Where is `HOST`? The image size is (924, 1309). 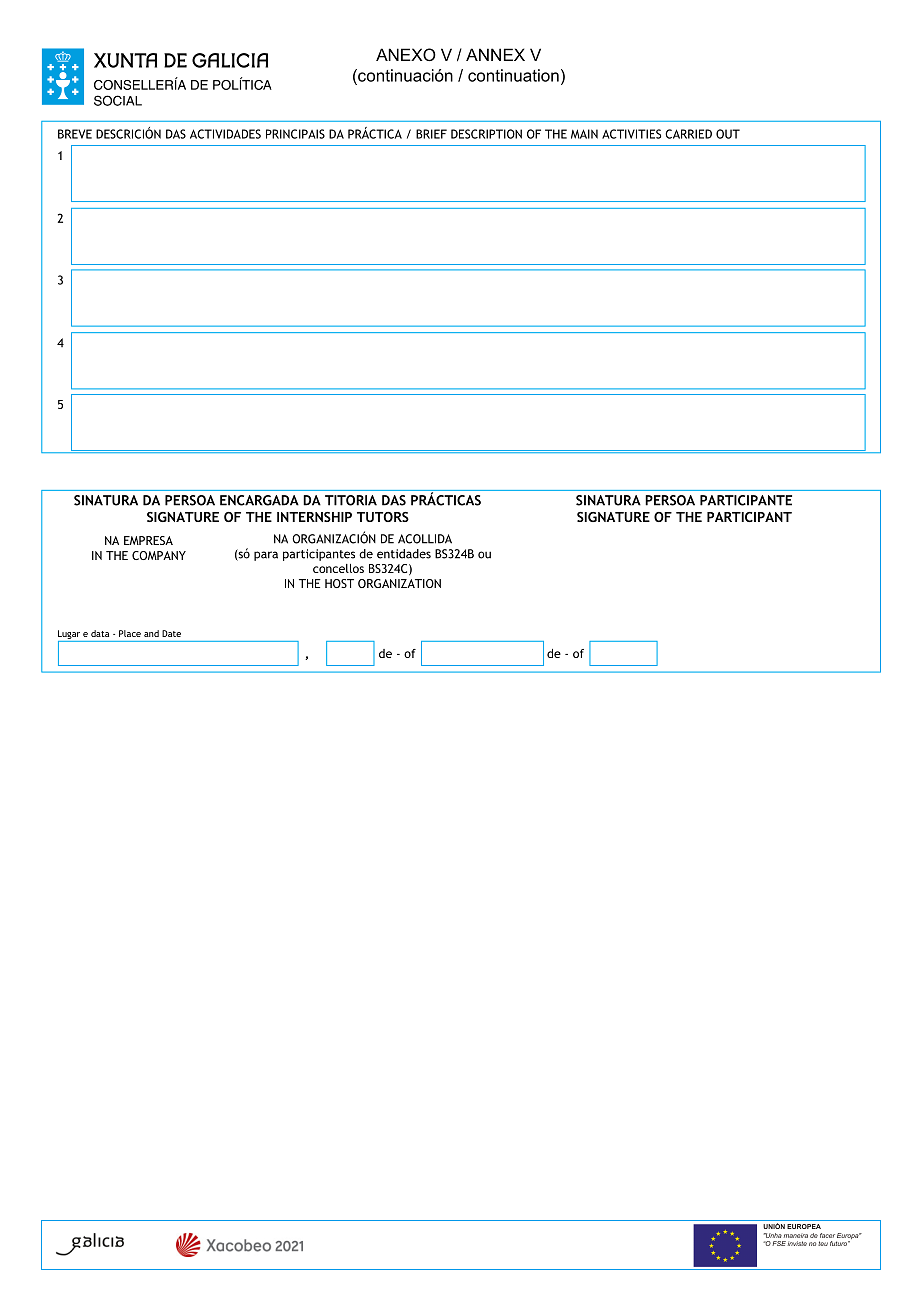
HOST is located at coordinates (339, 583).
